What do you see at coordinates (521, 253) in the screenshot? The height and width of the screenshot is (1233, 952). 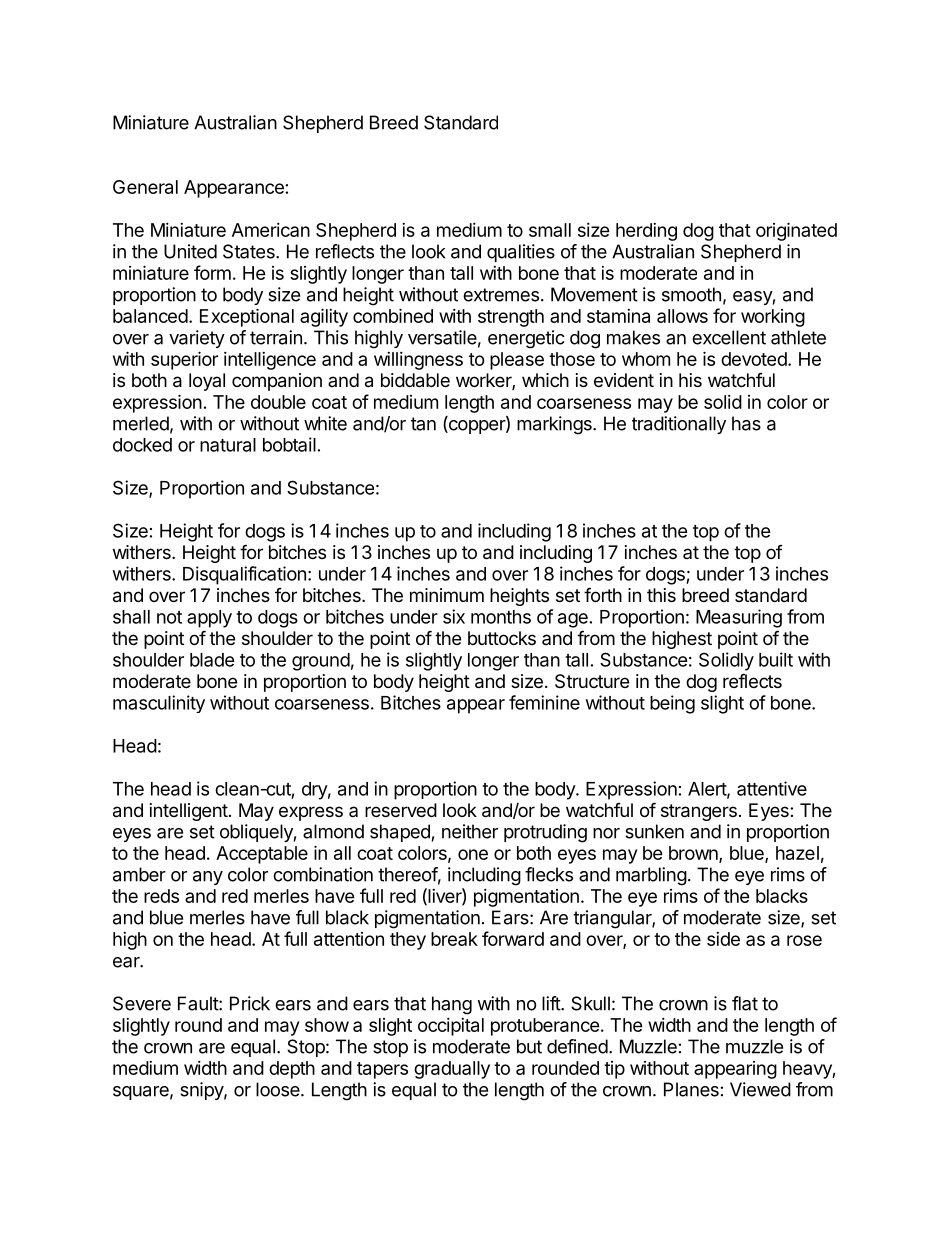 I see `qualities` at bounding box center [521, 253].
